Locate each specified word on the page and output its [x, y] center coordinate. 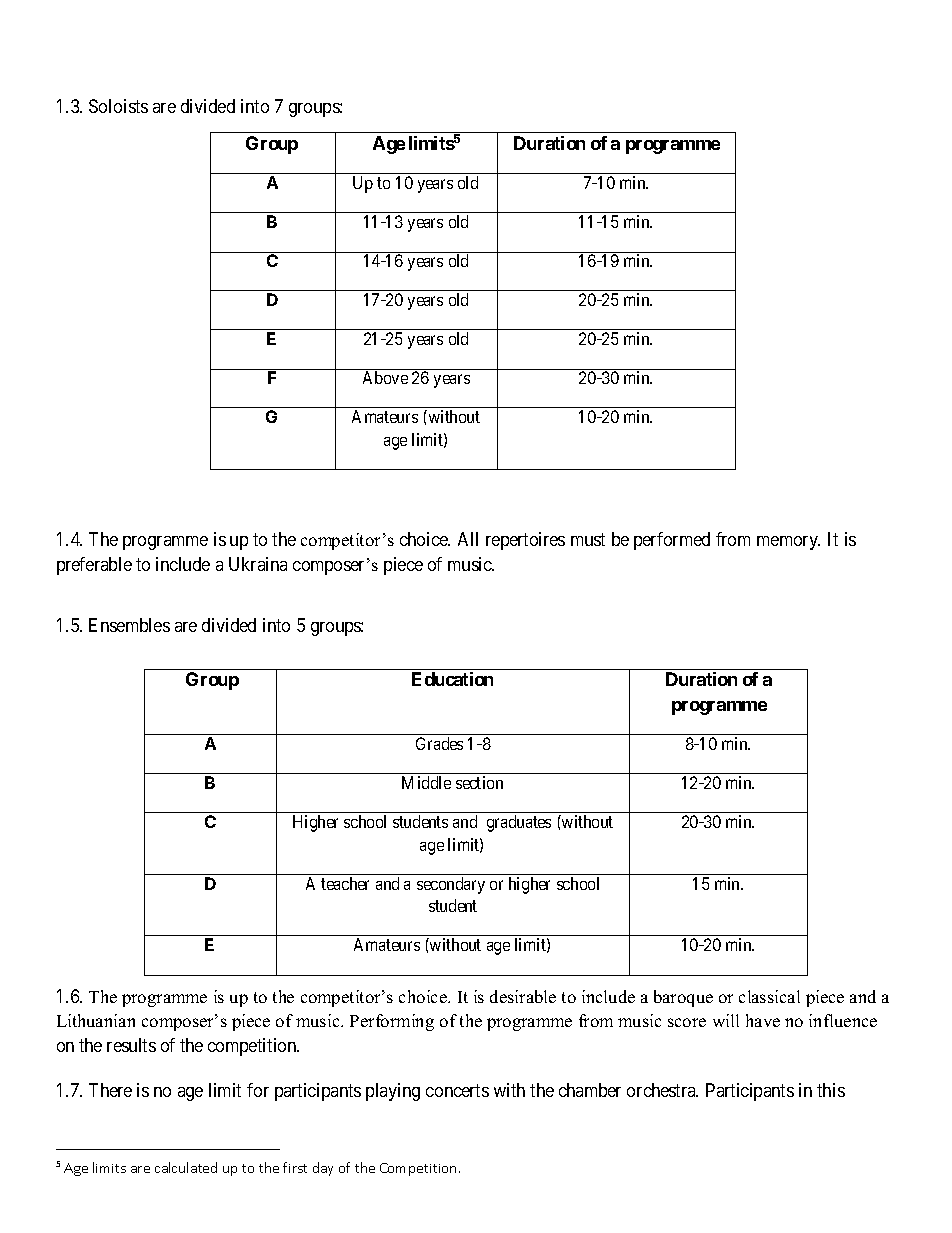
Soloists [118, 106]
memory [788, 543]
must [588, 540]
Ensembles [129, 625]
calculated [186, 1167]
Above [385, 377]
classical [769, 996]
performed [672, 541]
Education [452, 679]
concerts [457, 1090]
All [468, 539]
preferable [94, 566]
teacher [345, 883]
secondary [451, 885]
